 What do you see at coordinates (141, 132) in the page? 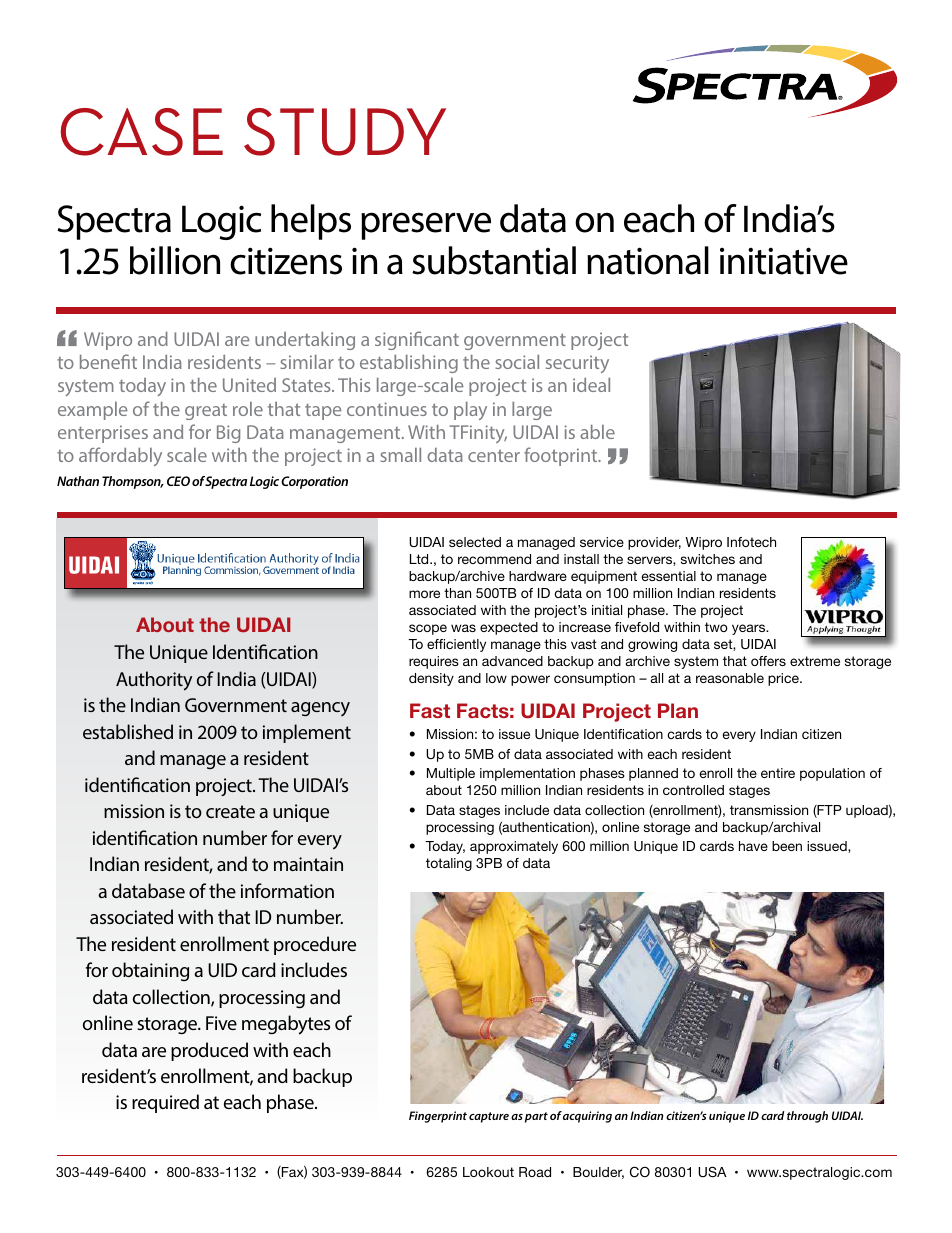
I see `CASE` at bounding box center [141, 132].
